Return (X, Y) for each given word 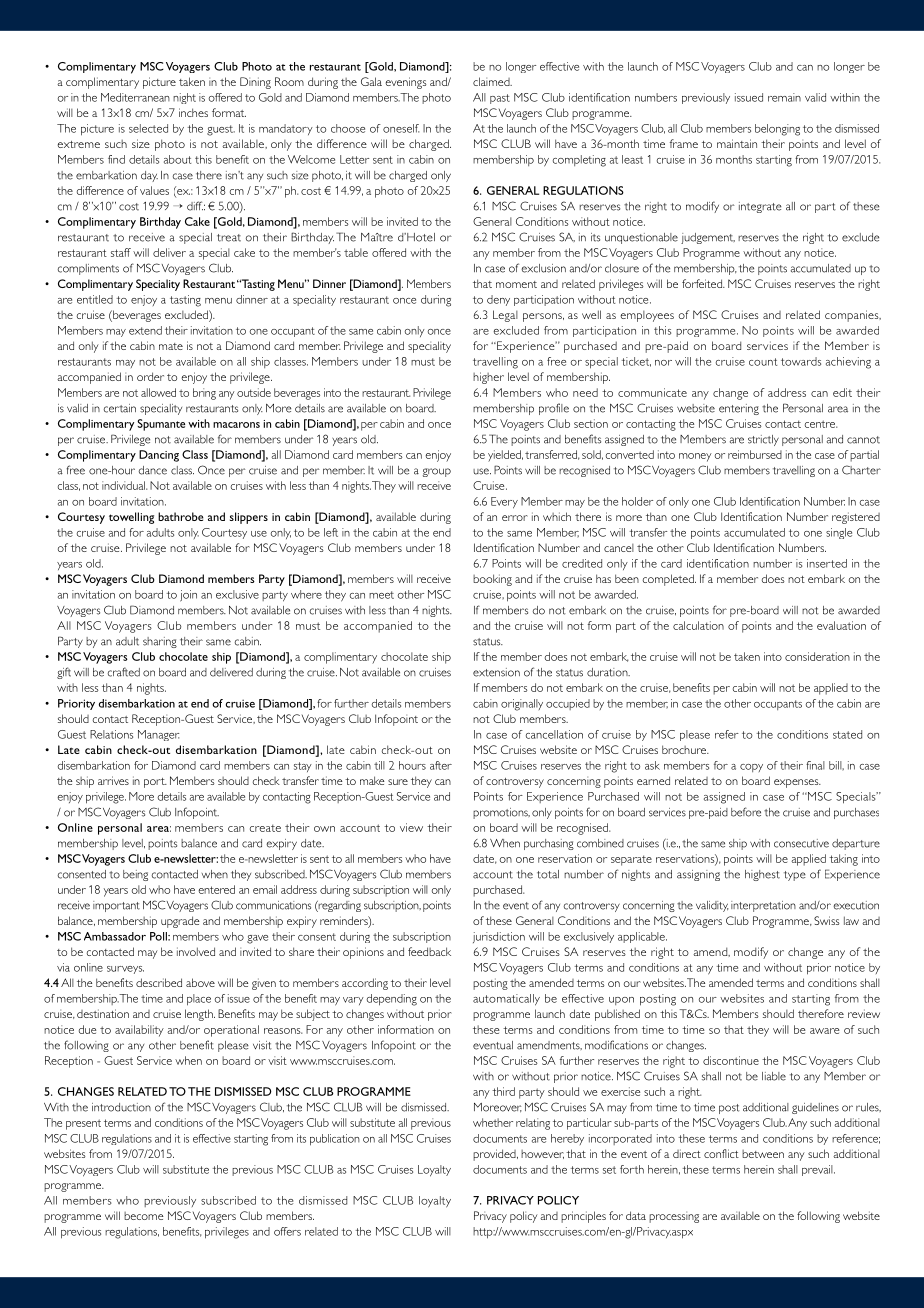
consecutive (801, 843)
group (437, 472)
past (500, 99)
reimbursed (755, 454)
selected (148, 128)
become (144, 1216)
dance (153, 470)
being (135, 875)
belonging (777, 130)
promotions (501, 813)
